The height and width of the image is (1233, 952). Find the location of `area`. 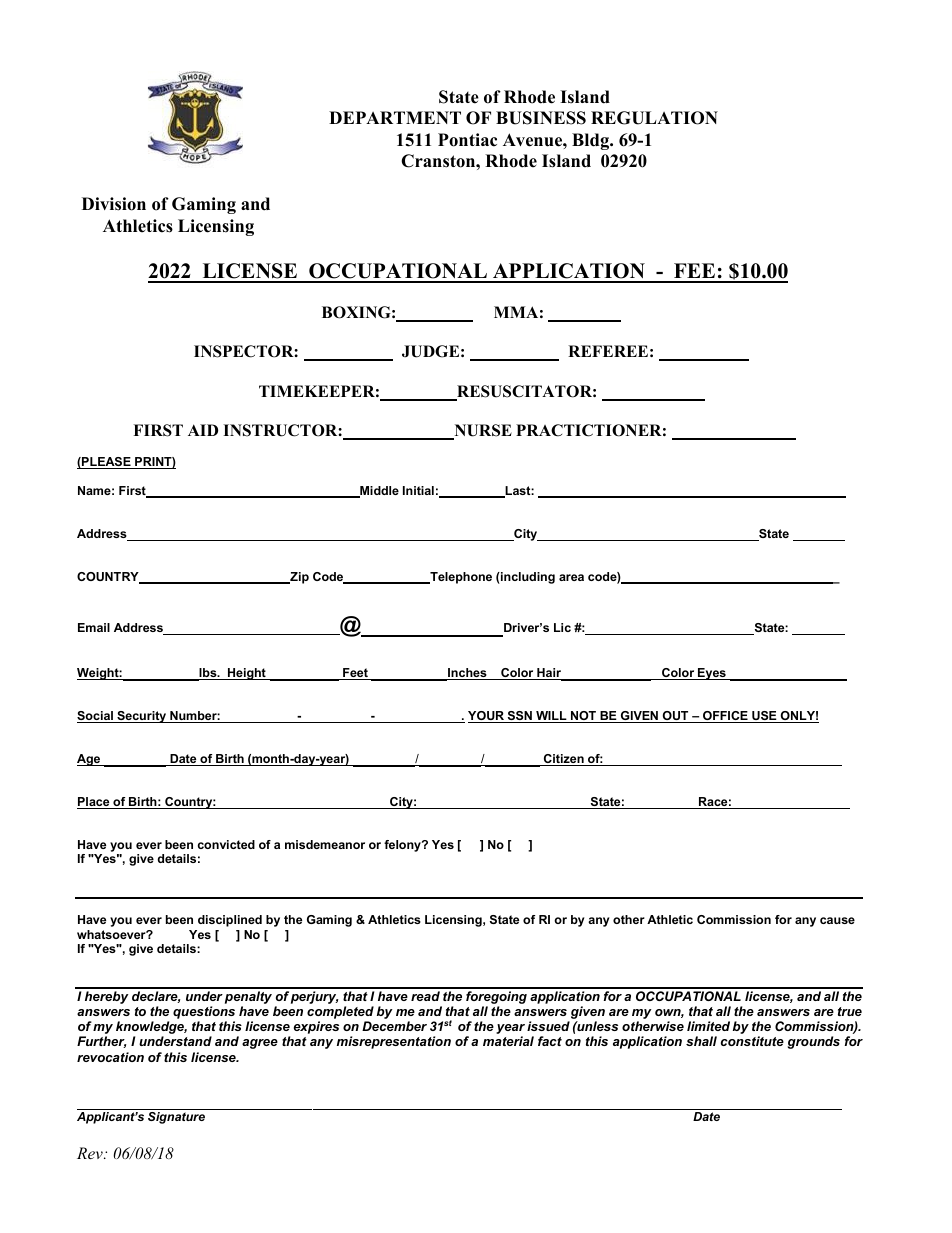

area is located at coordinates (571, 577).
